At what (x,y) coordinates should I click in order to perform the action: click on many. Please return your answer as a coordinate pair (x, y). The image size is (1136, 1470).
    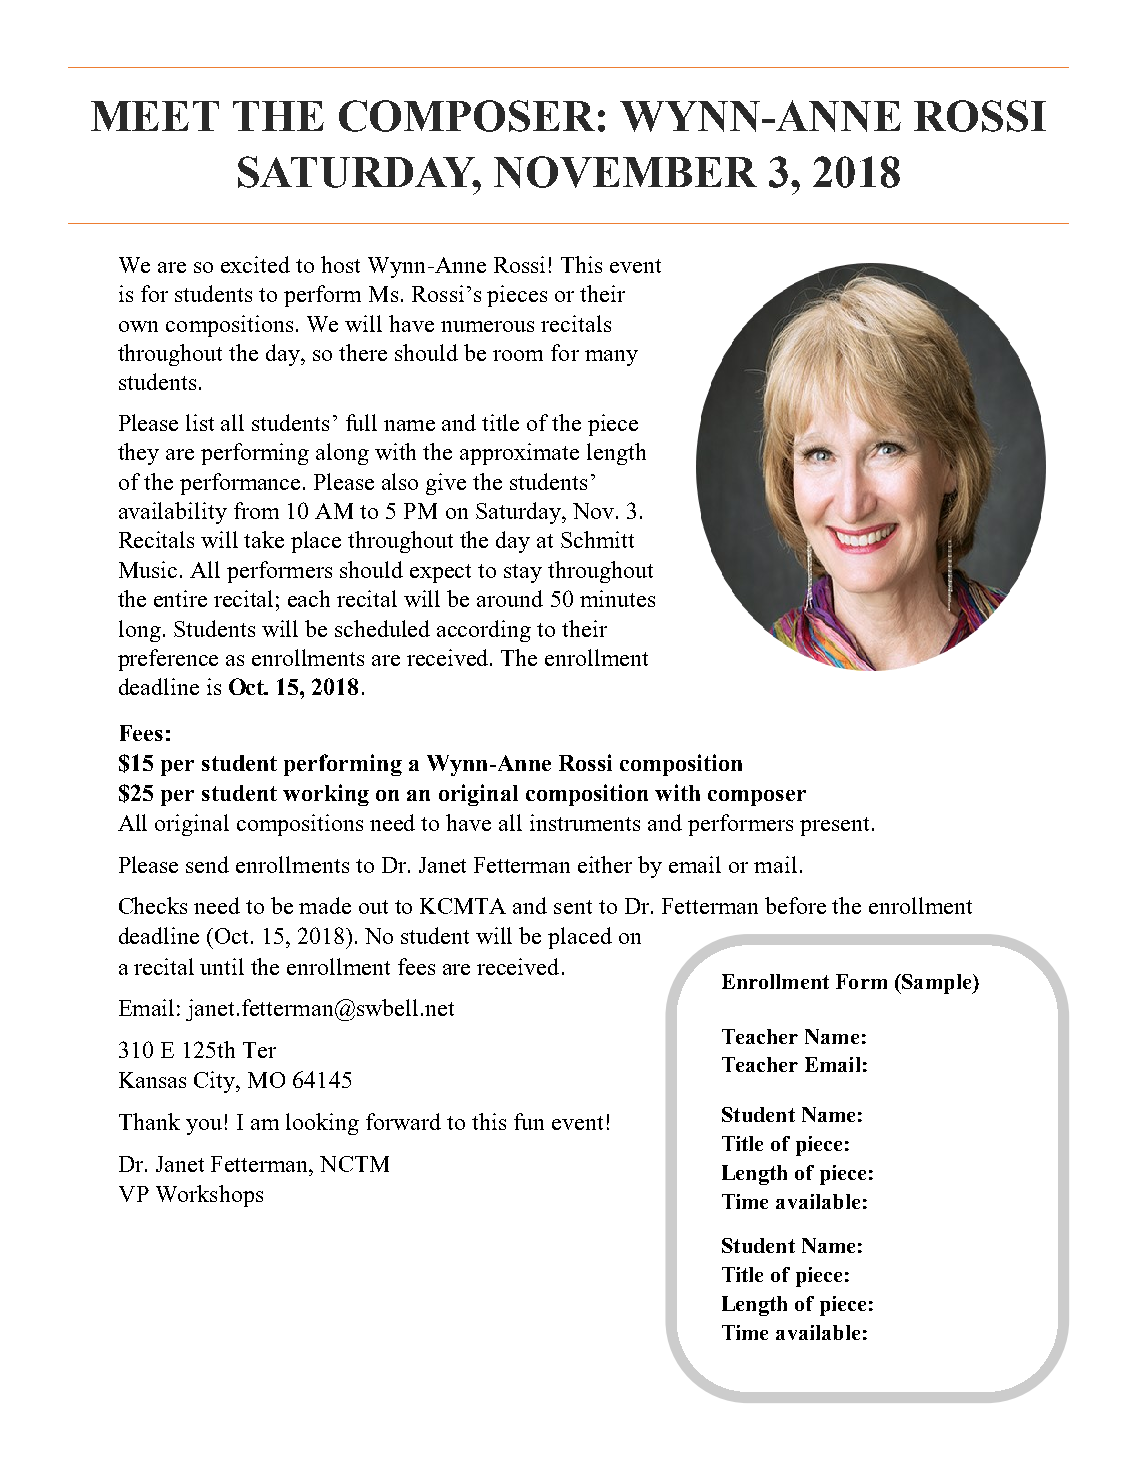
    Looking at the image, I should click on (611, 358).
